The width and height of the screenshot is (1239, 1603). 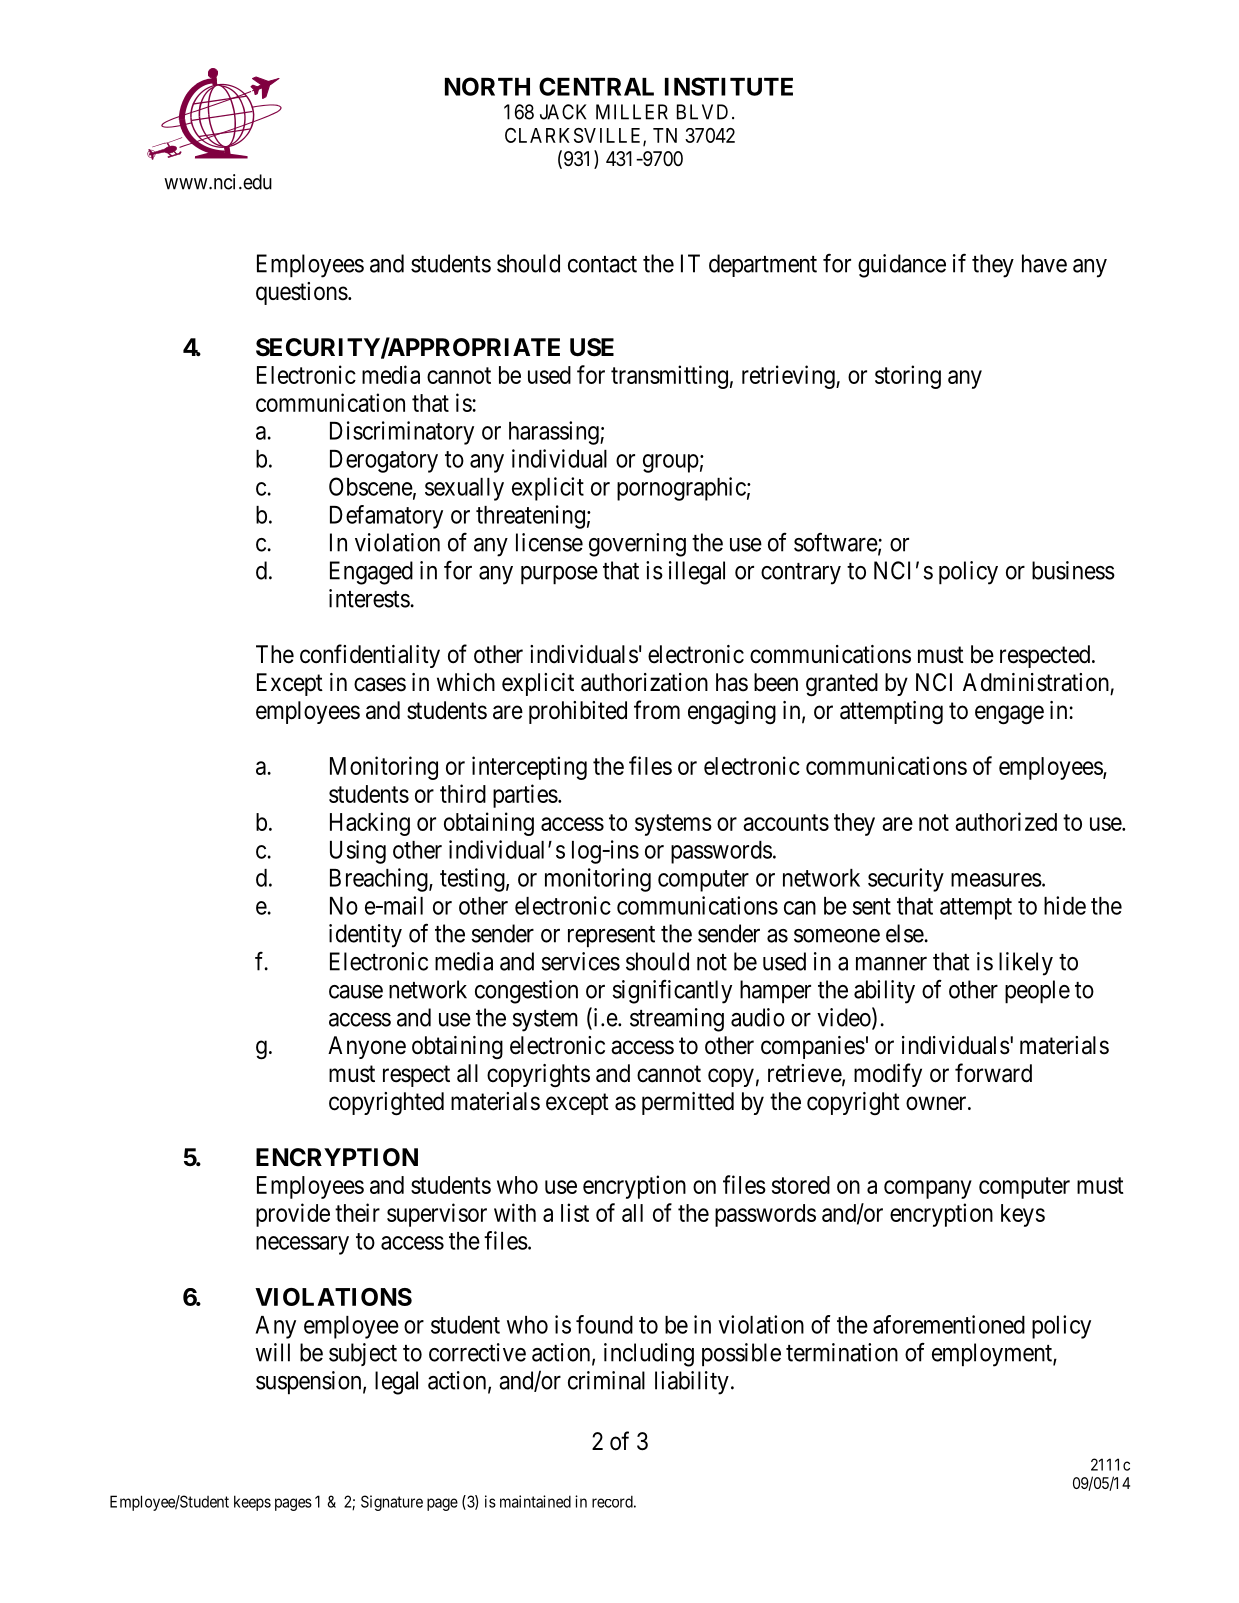 What do you see at coordinates (908, 377) in the screenshot?
I see `storing` at bounding box center [908, 377].
